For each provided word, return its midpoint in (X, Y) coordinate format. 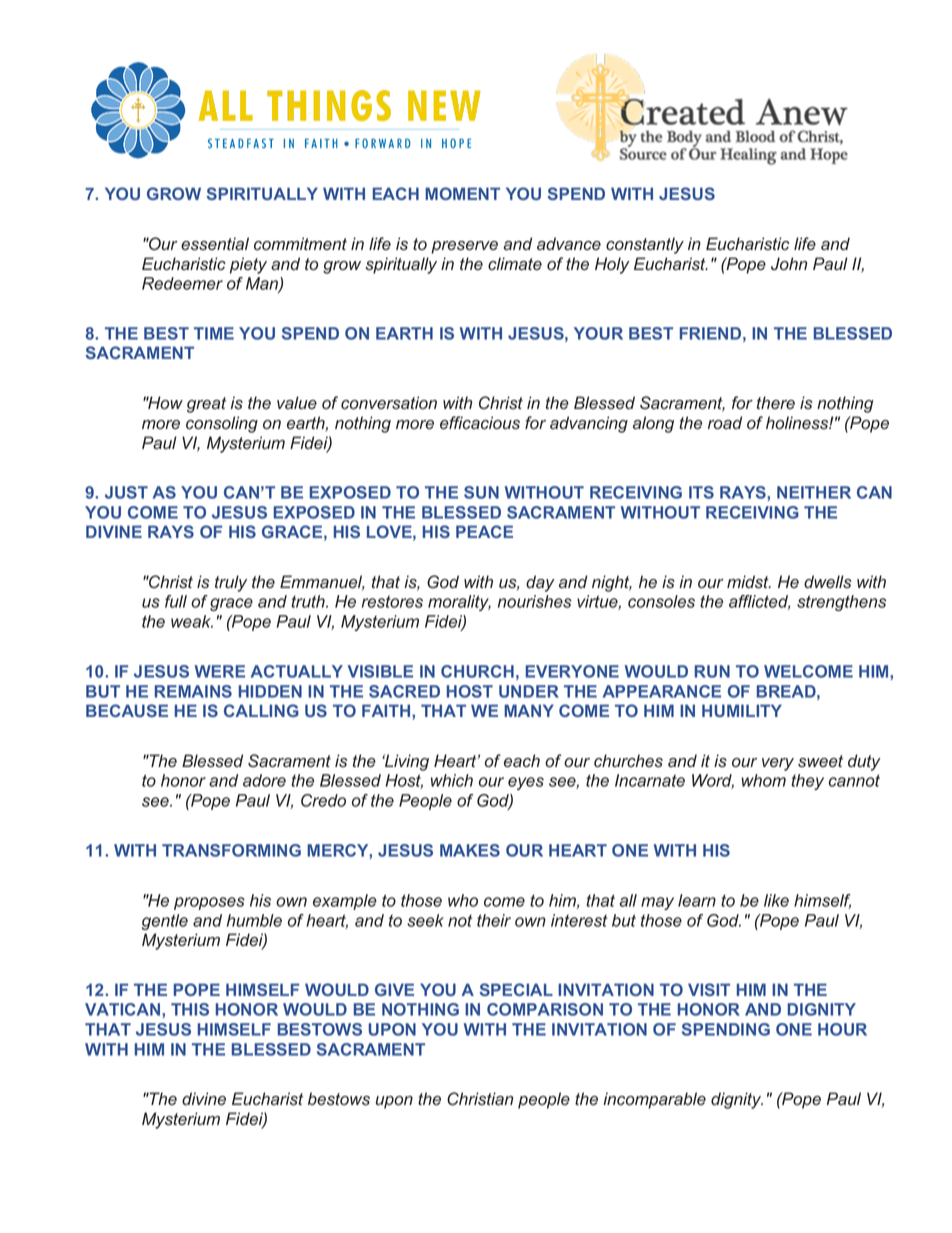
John (789, 264)
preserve (464, 247)
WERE (220, 671)
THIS (190, 1009)
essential (215, 244)
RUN (712, 671)
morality (459, 603)
